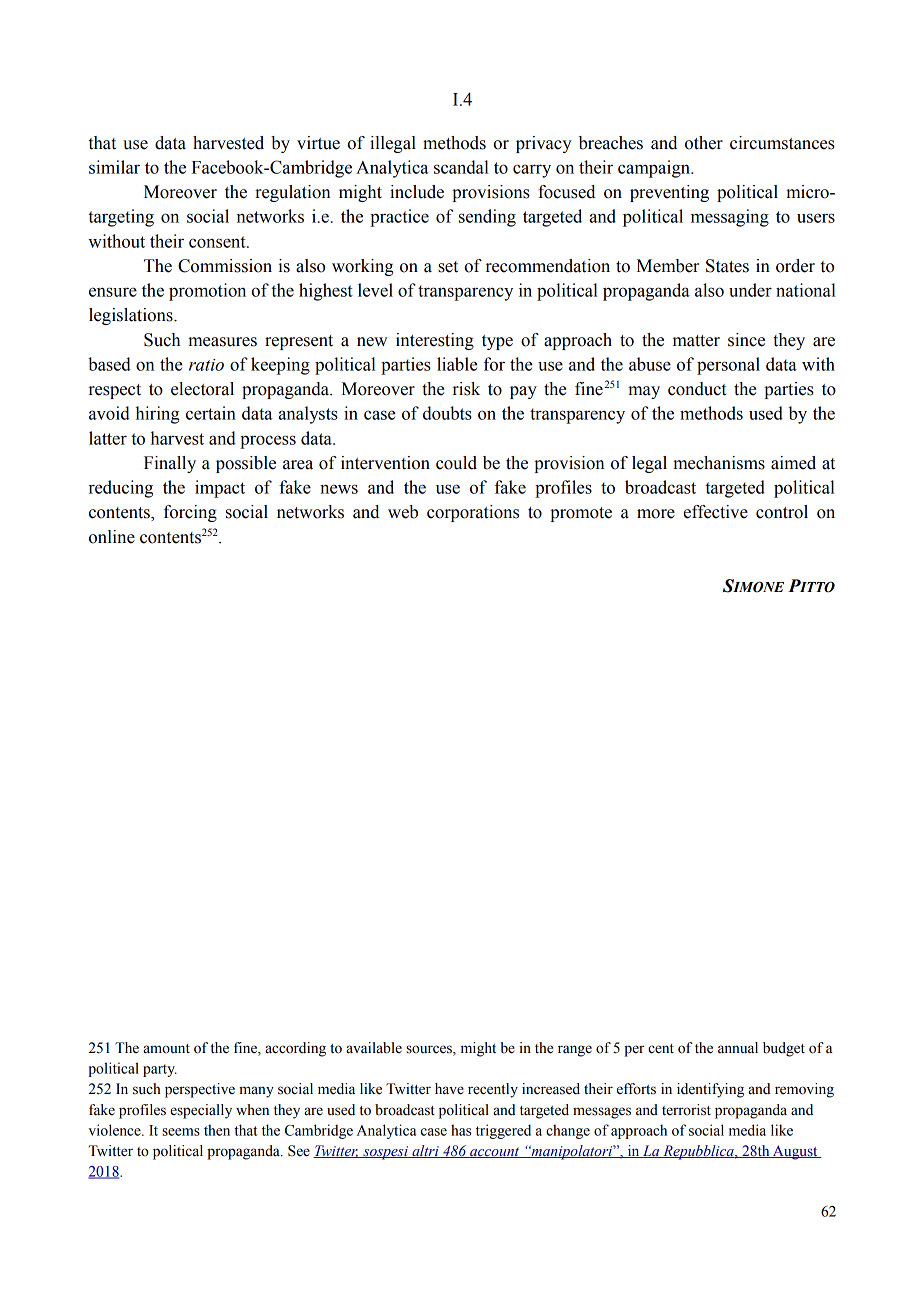  I want to click on effective, so click(716, 512).
